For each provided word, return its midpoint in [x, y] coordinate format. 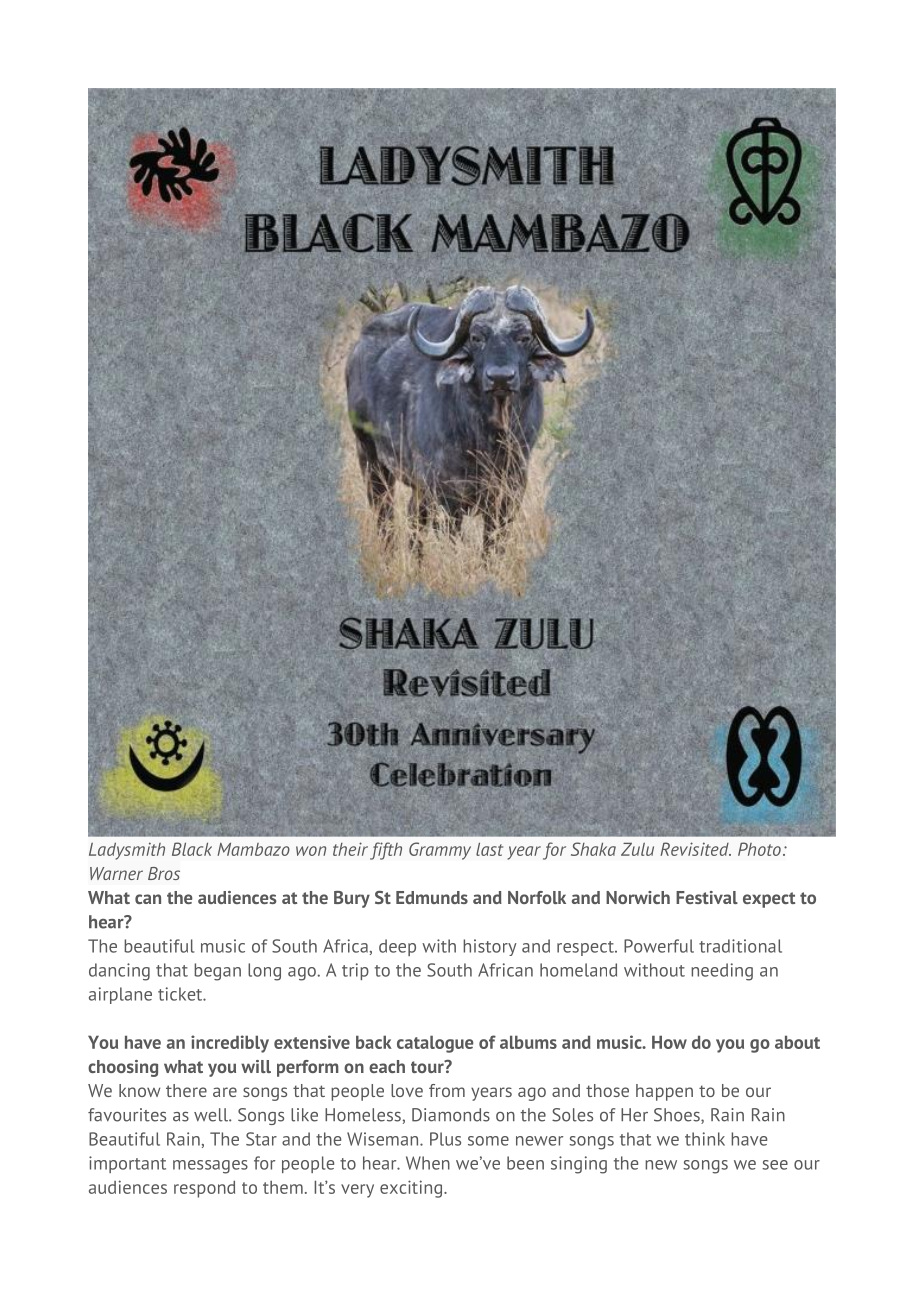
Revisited [695, 849]
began [217, 972]
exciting [411, 1189]
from [447, 1090]
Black [192, 849]
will [256, 1066]
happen [664, 1092]
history [490, 947]
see [775, 1165]
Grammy [440, 851]
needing [722, 972]
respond [204, 1189]
